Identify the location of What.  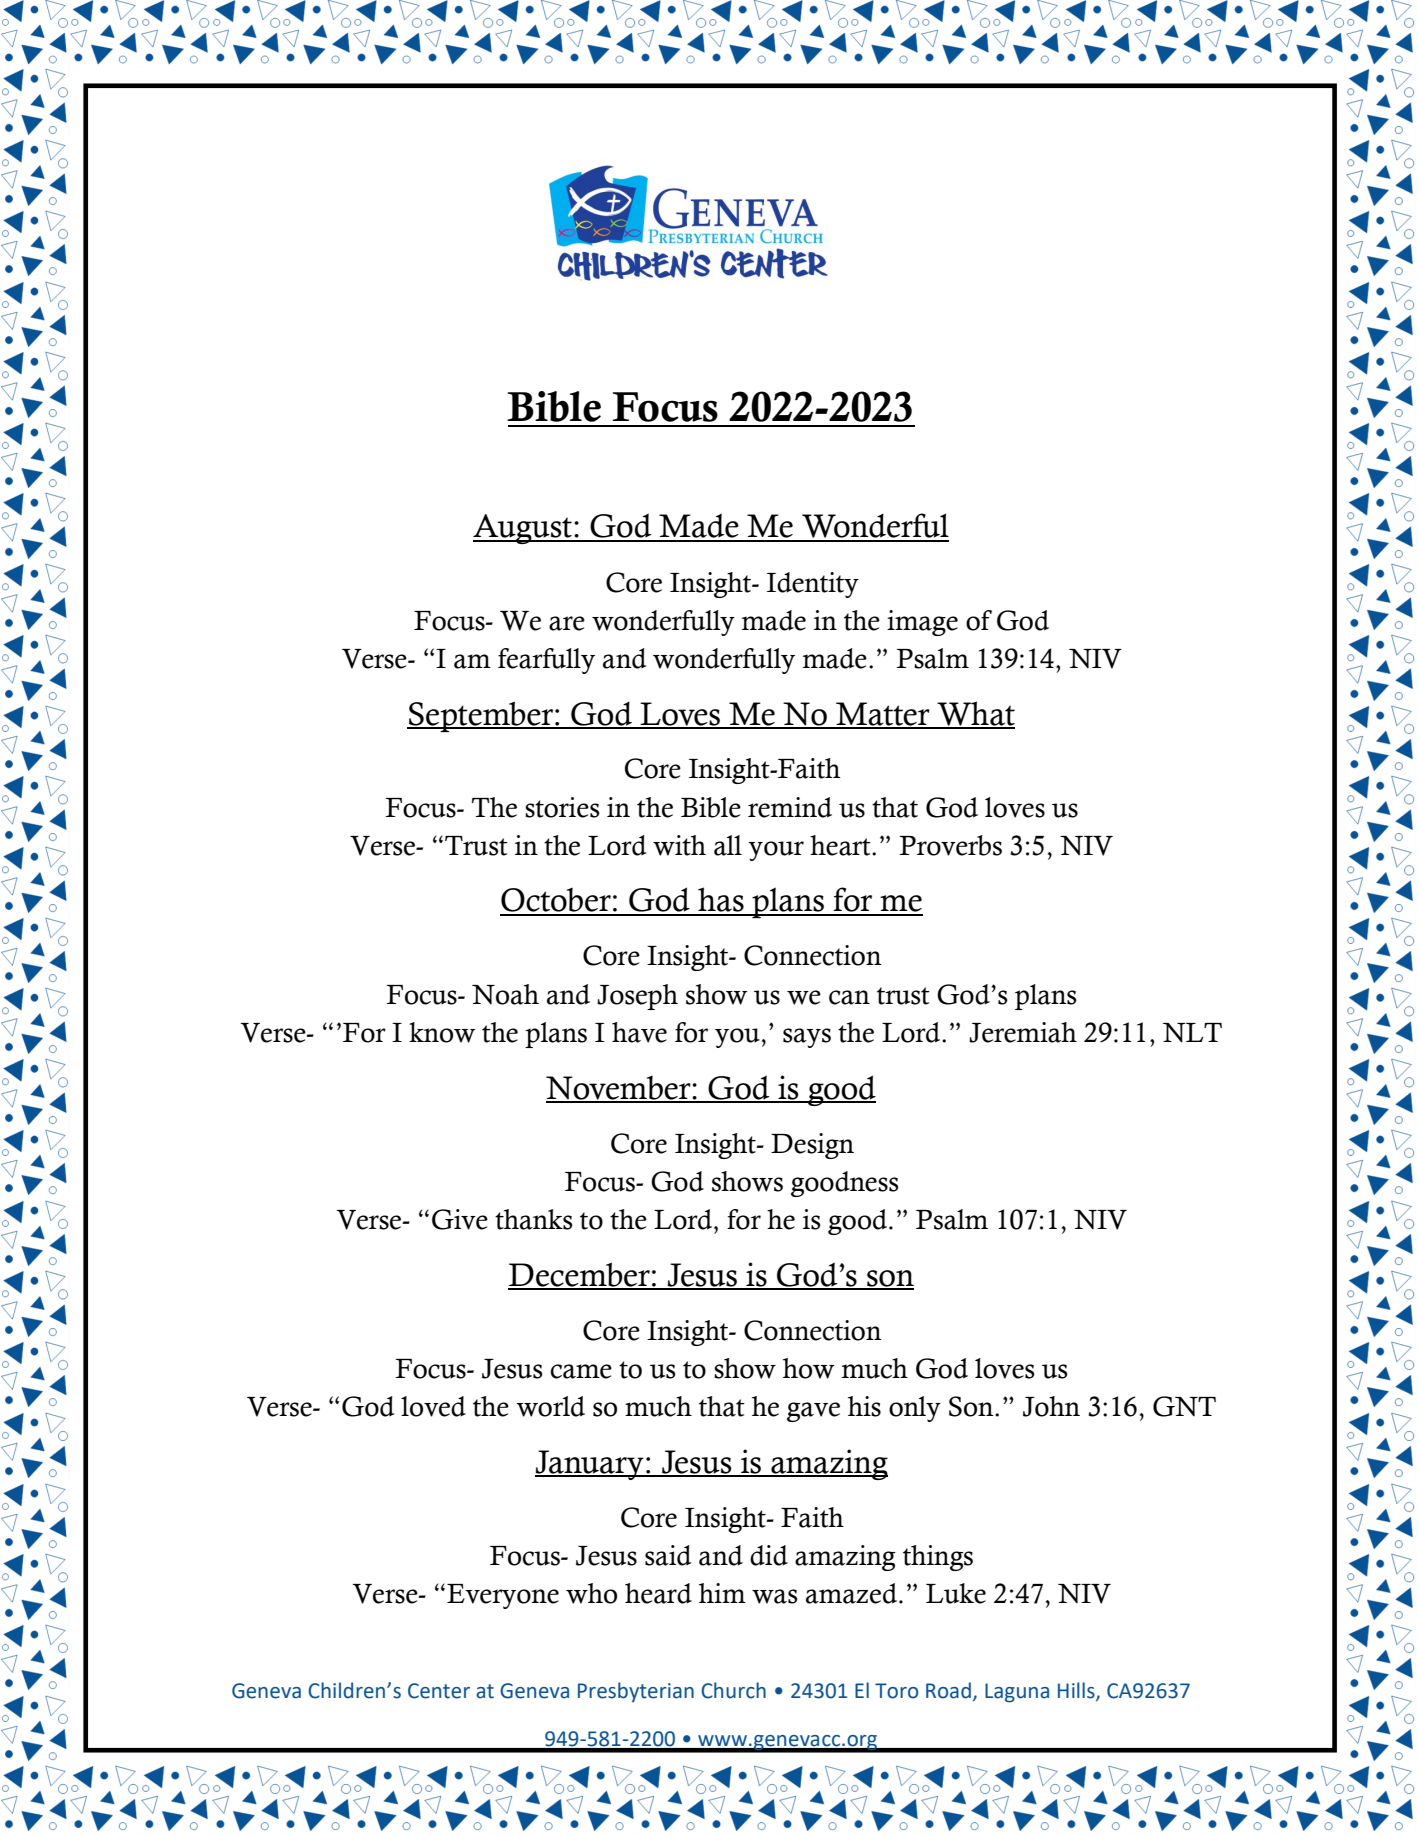
(975, 714).
